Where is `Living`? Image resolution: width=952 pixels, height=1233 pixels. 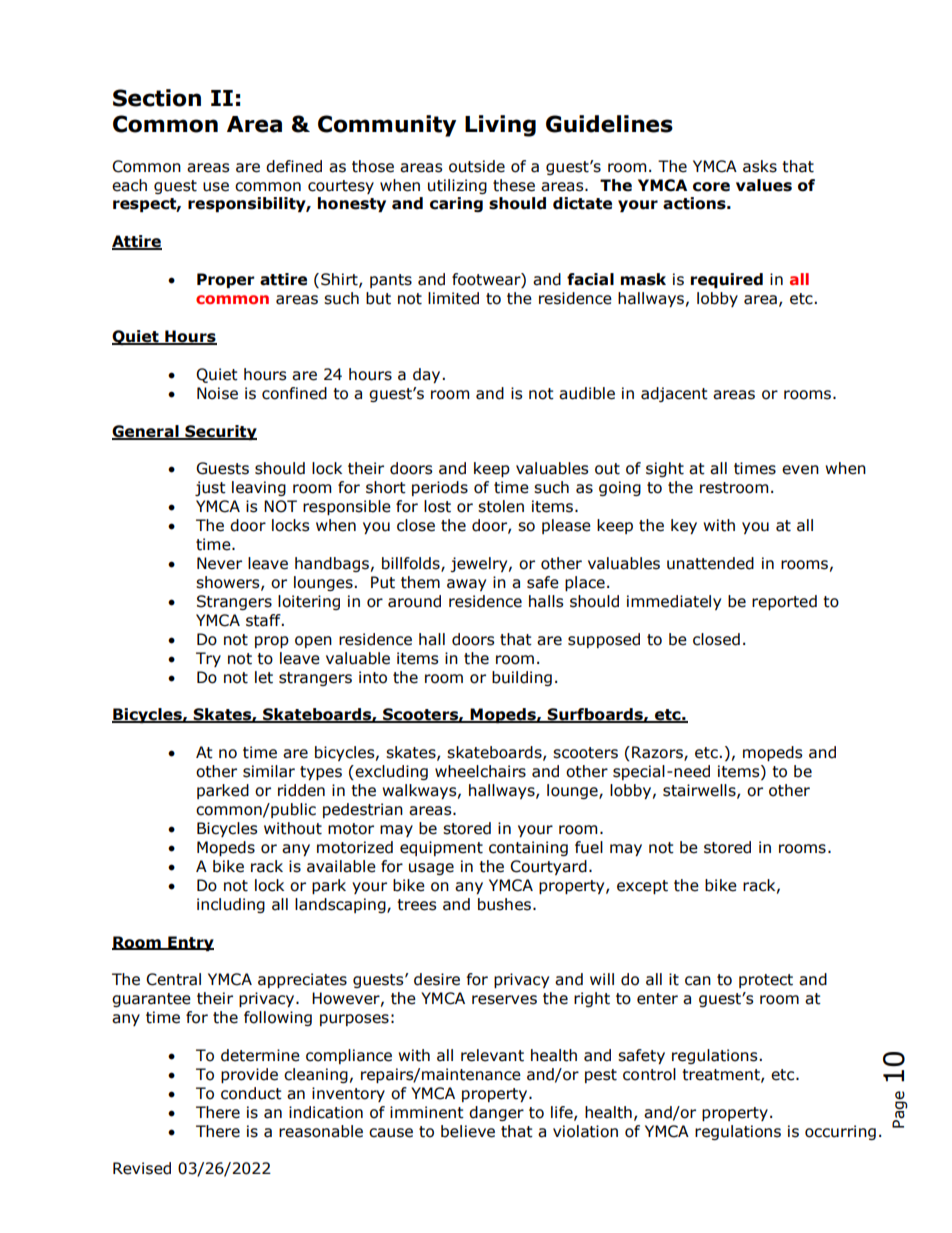
Living is located at coordinates (500, 126).
